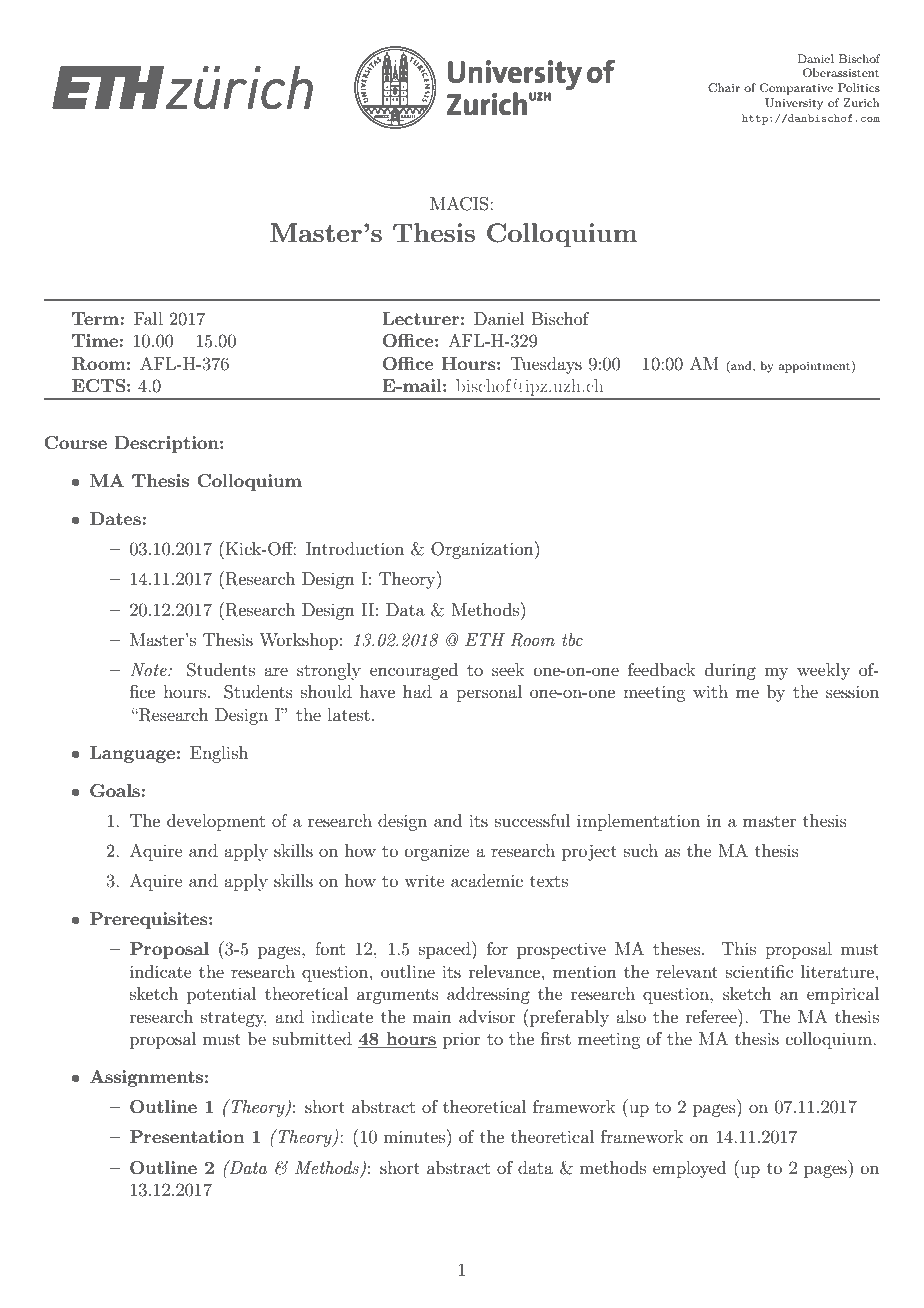 The image size is (924, 1308). I want to click on academic, so click(487, 880).
